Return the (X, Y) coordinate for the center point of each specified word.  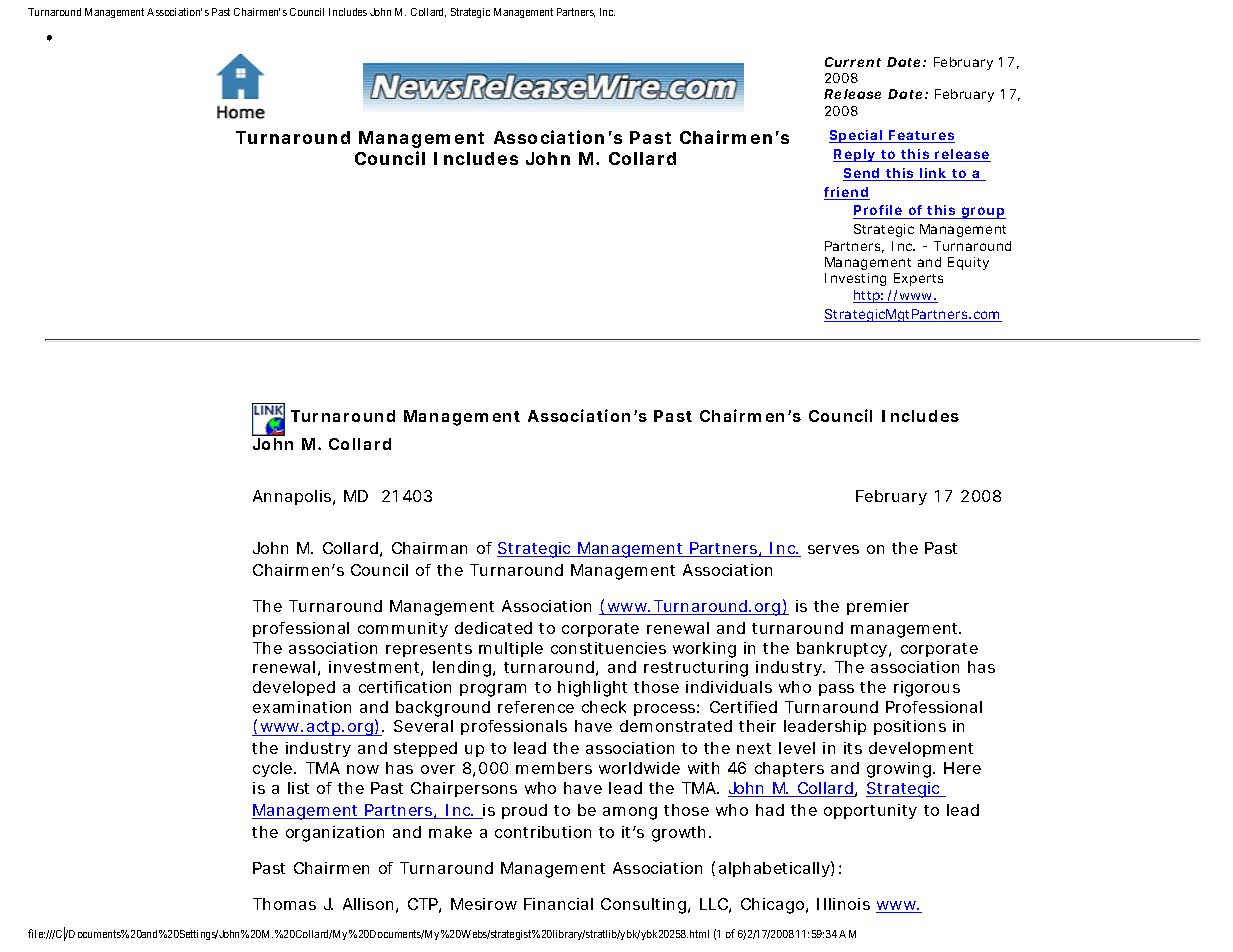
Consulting (645, 906)
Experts (918, 279)
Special (857, 136)
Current (853, 62)
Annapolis (294, 497)
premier (878, 607)
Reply (856, 155)
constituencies (608, 648)
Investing (855, 279)
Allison (370, 905)
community (403, 629)
